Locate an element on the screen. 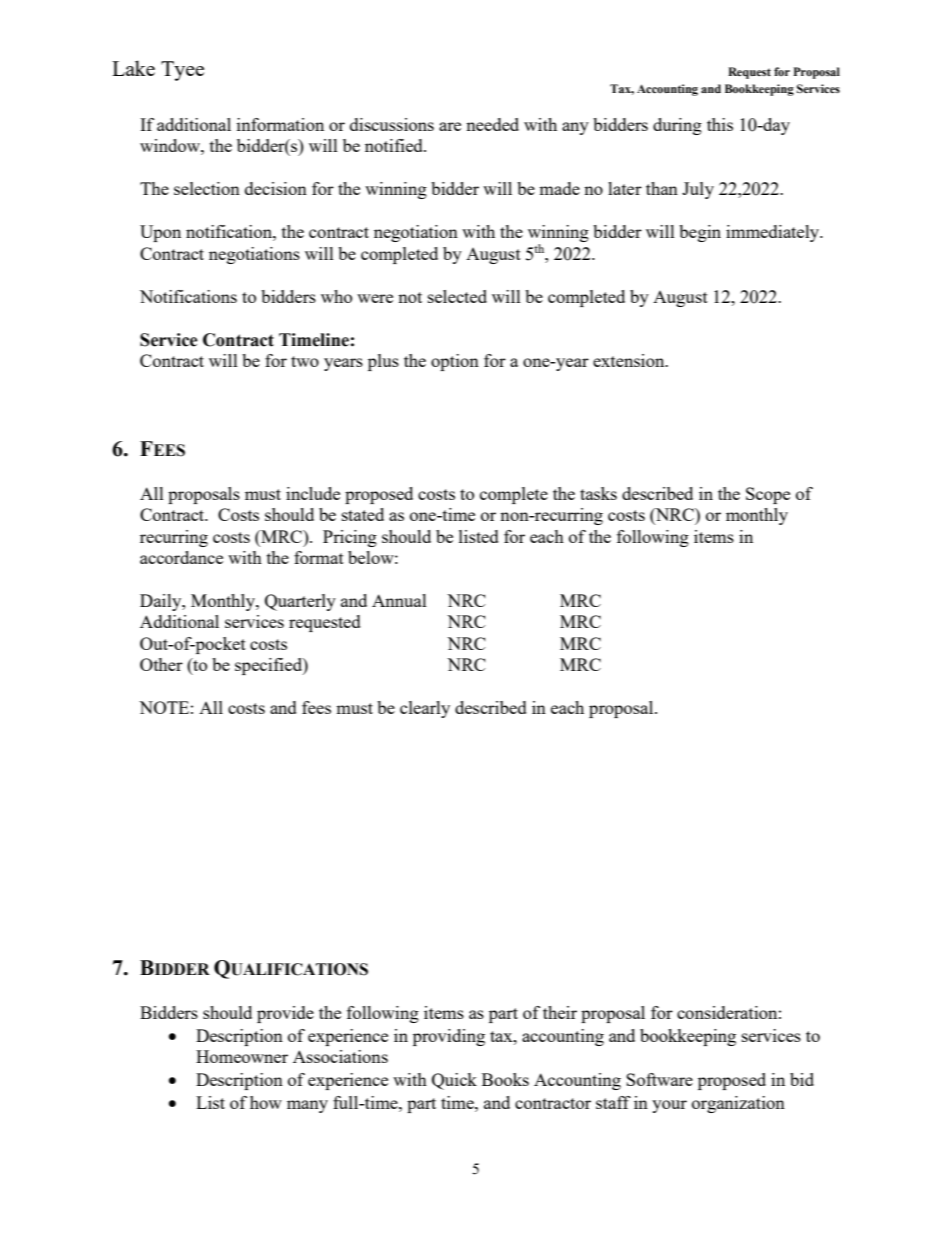 The height and width of the screenshot is (1233, 952). this is located at coordinates (720, 124).
